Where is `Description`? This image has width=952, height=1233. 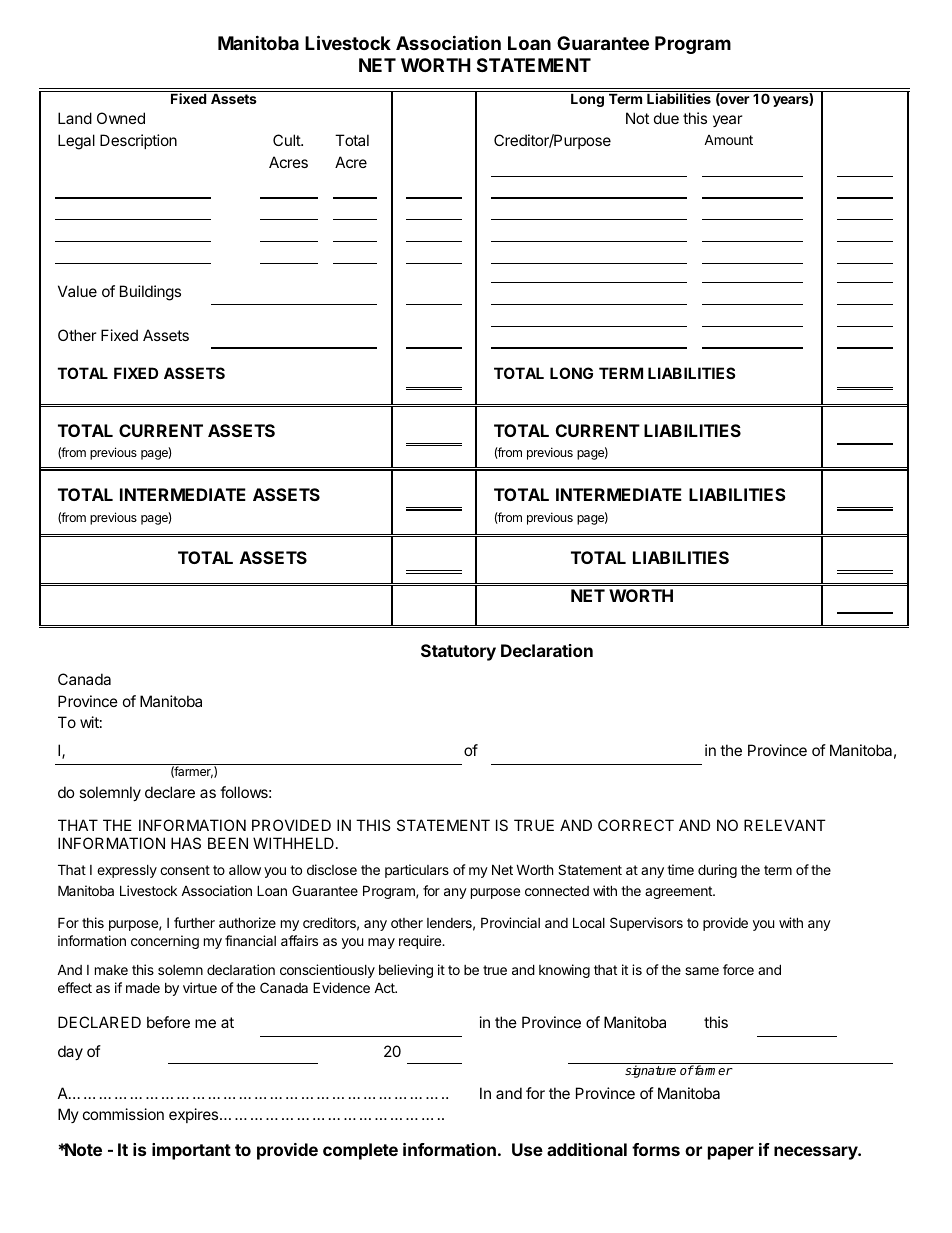
Description is located at coordinates (138, 141).
